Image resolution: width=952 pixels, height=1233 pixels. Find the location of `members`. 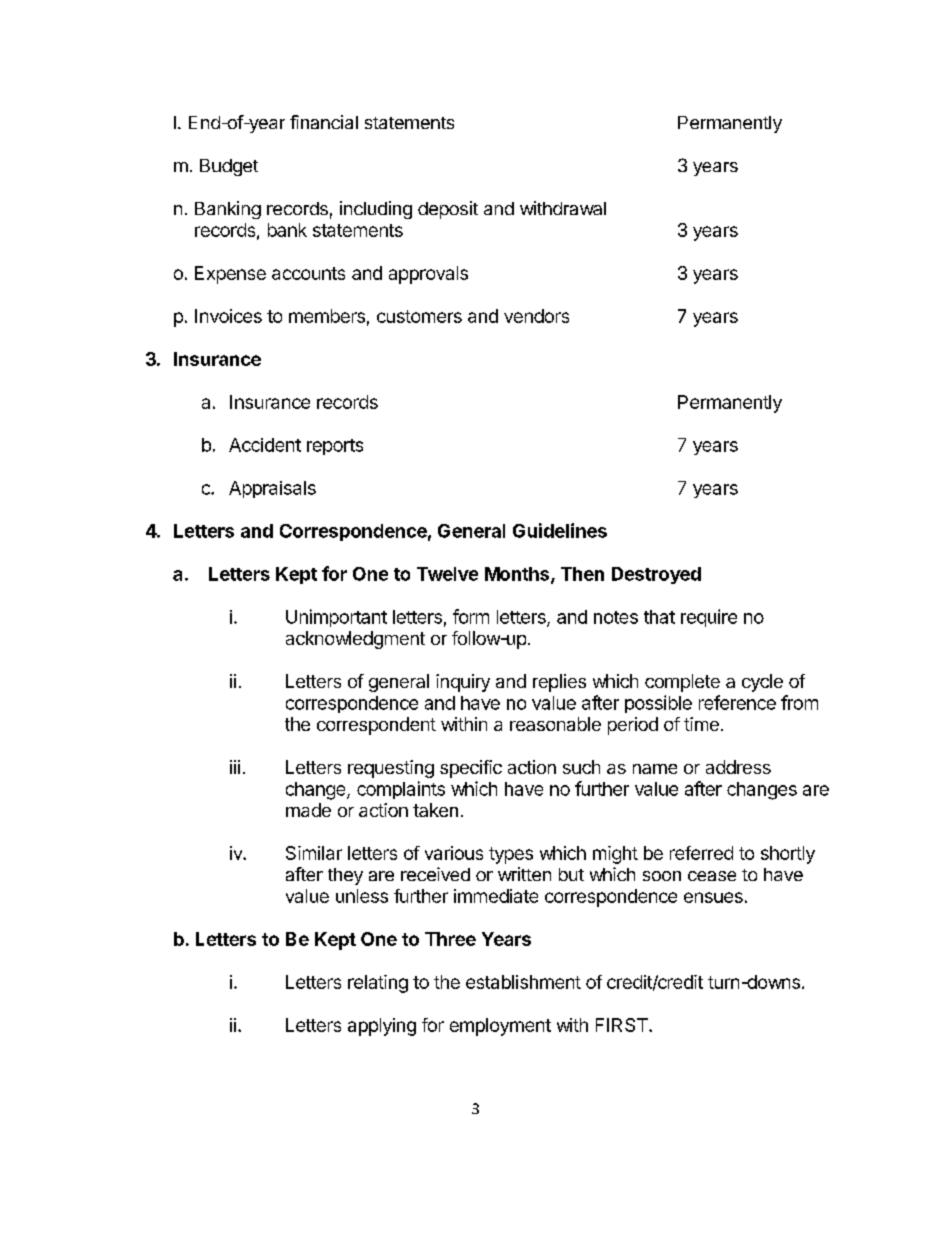

members is located at coordinates (327, 316).
